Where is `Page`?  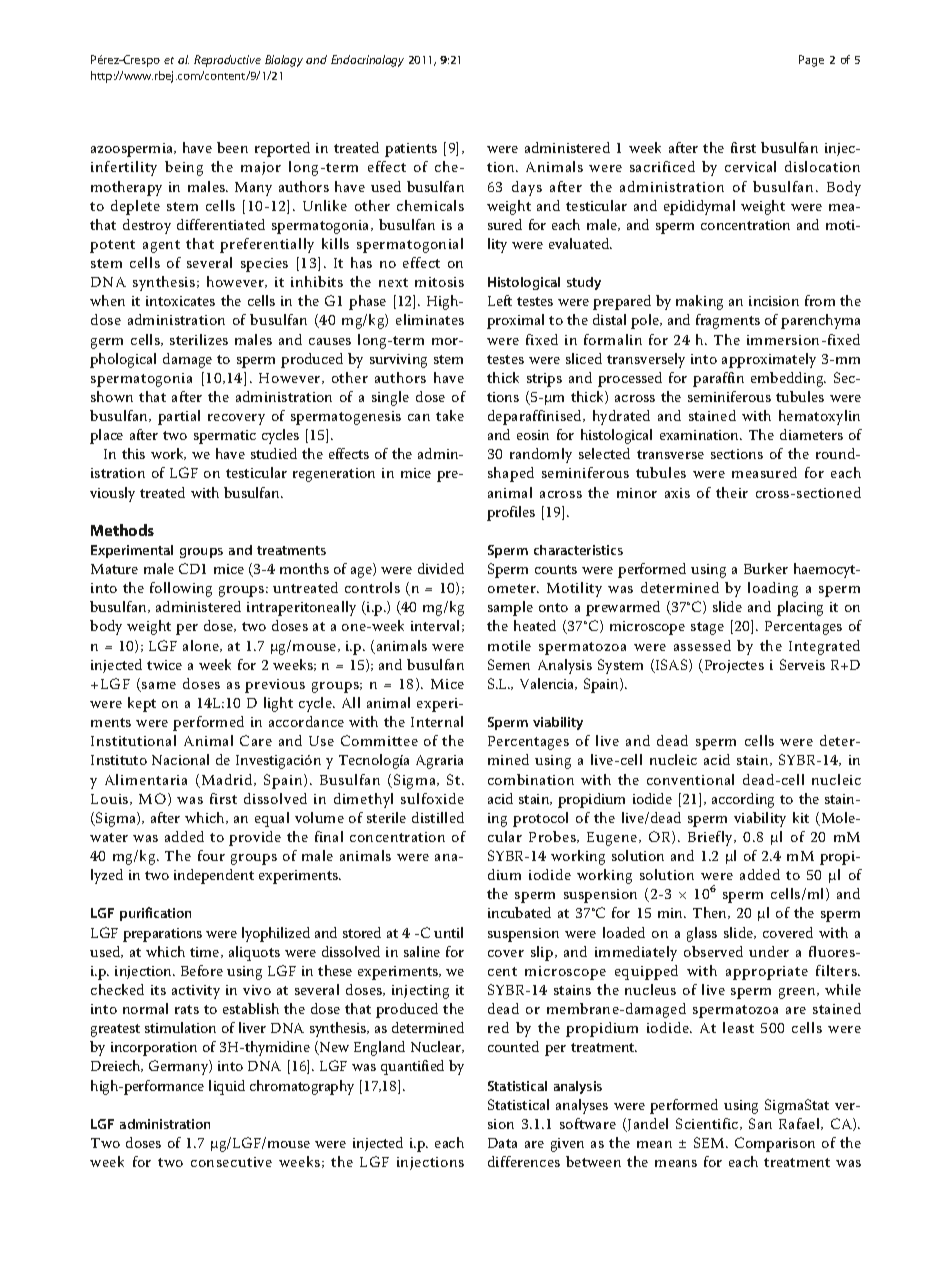 Page is located at coordinates (811, 61).
